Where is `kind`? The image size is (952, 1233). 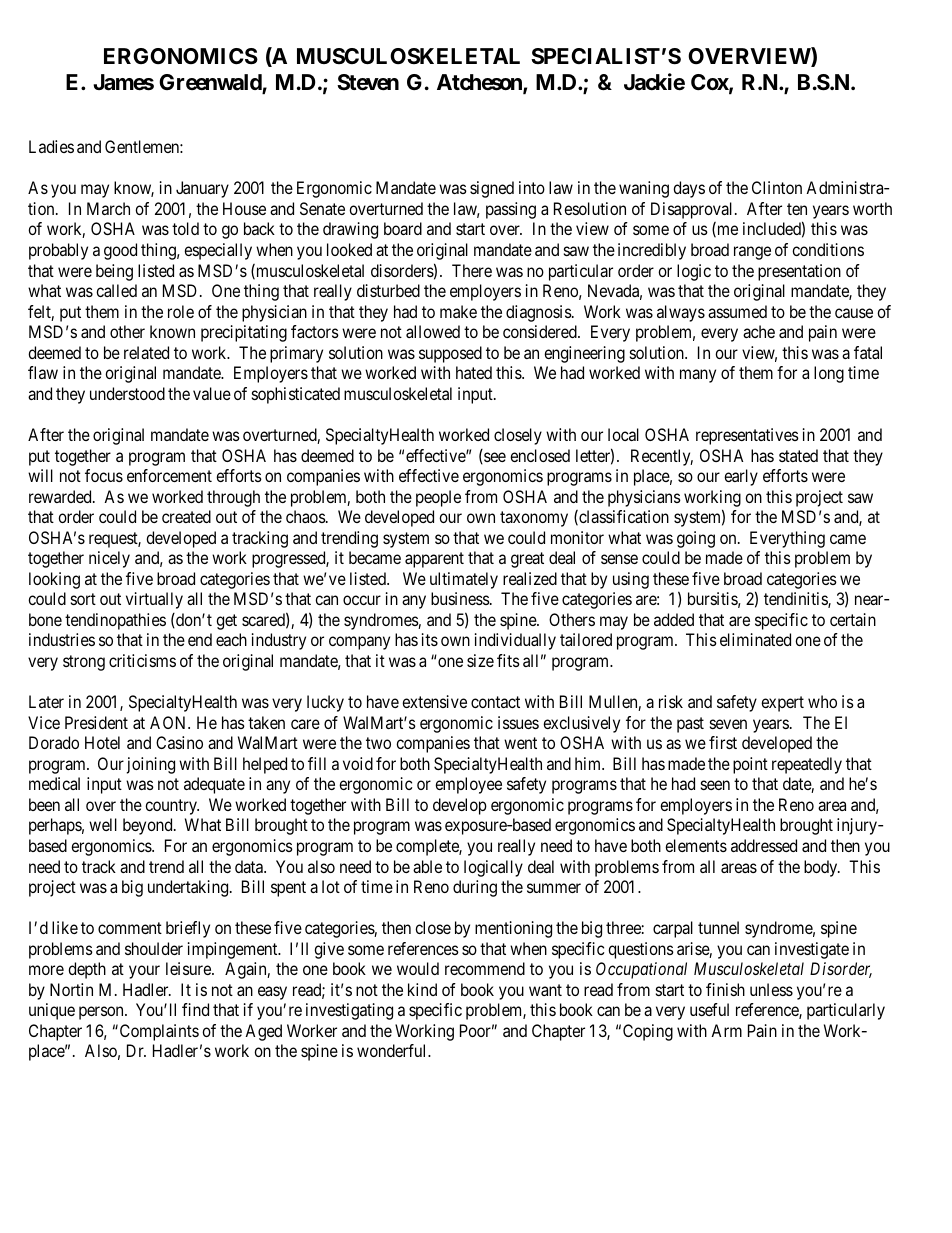
kind is located at coordinates (422, 989).
